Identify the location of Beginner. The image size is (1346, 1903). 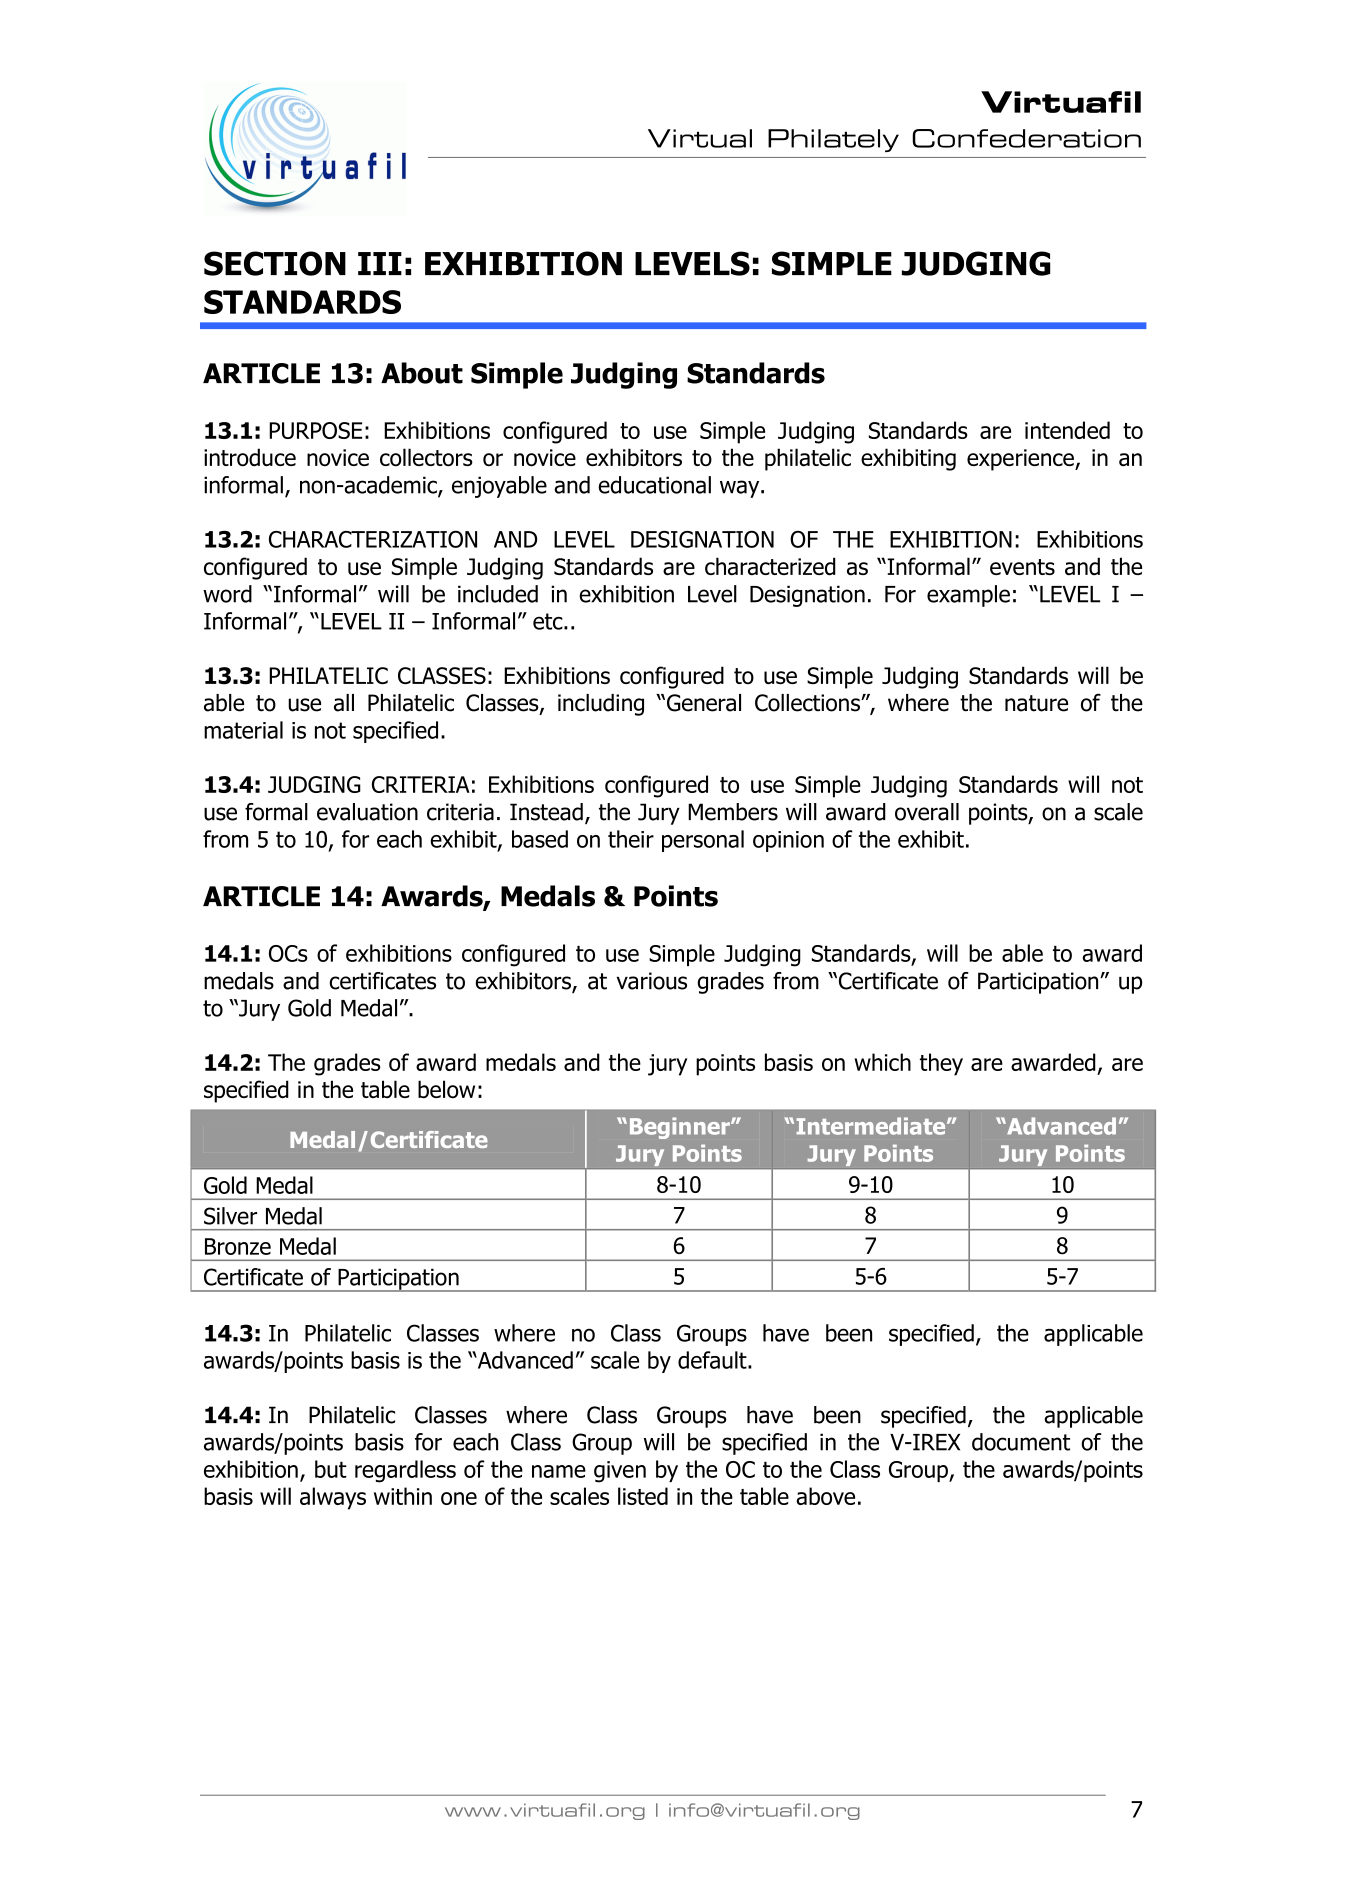
(681, 1128).
